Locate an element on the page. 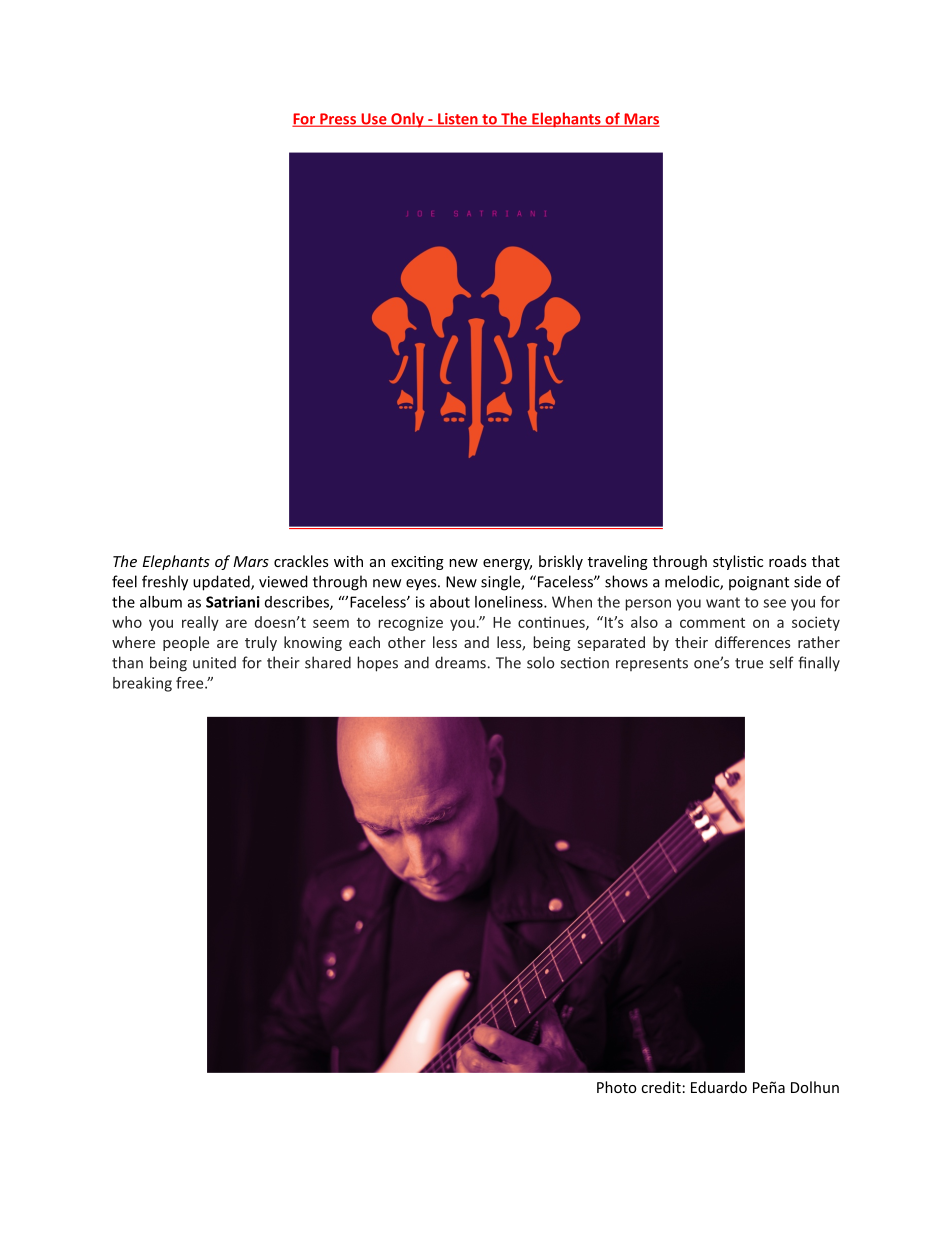 The width and height of the document is (952, 1233). true is located at coordinates (749, 663).
